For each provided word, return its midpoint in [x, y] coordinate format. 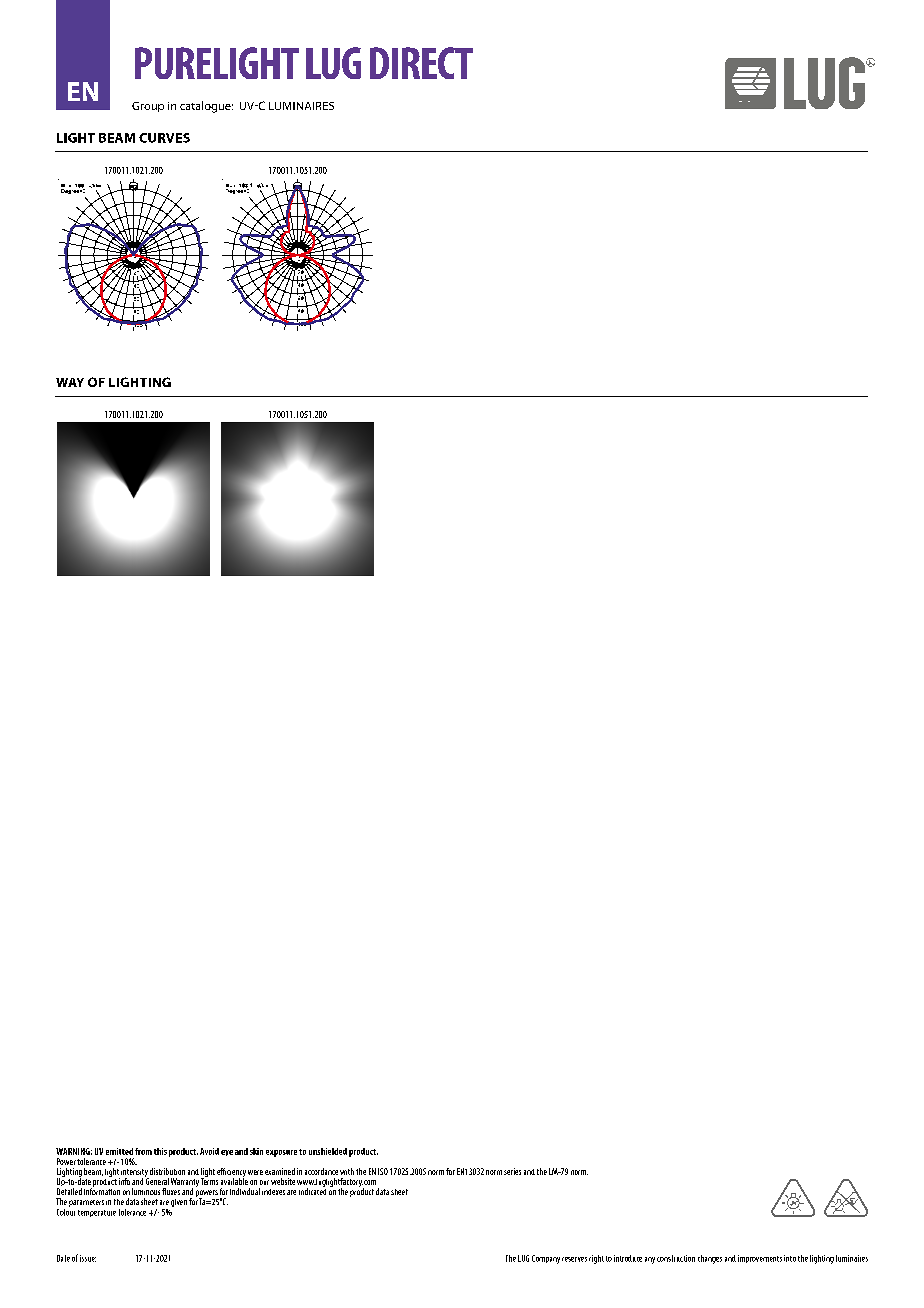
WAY [70, 382]
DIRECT [421, 63]
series [512, 1171]
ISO [383, 1171]
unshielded [328, 1151]
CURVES [164, 138]
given [179, 1203]
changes [710, 1259]
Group [148, 107]
